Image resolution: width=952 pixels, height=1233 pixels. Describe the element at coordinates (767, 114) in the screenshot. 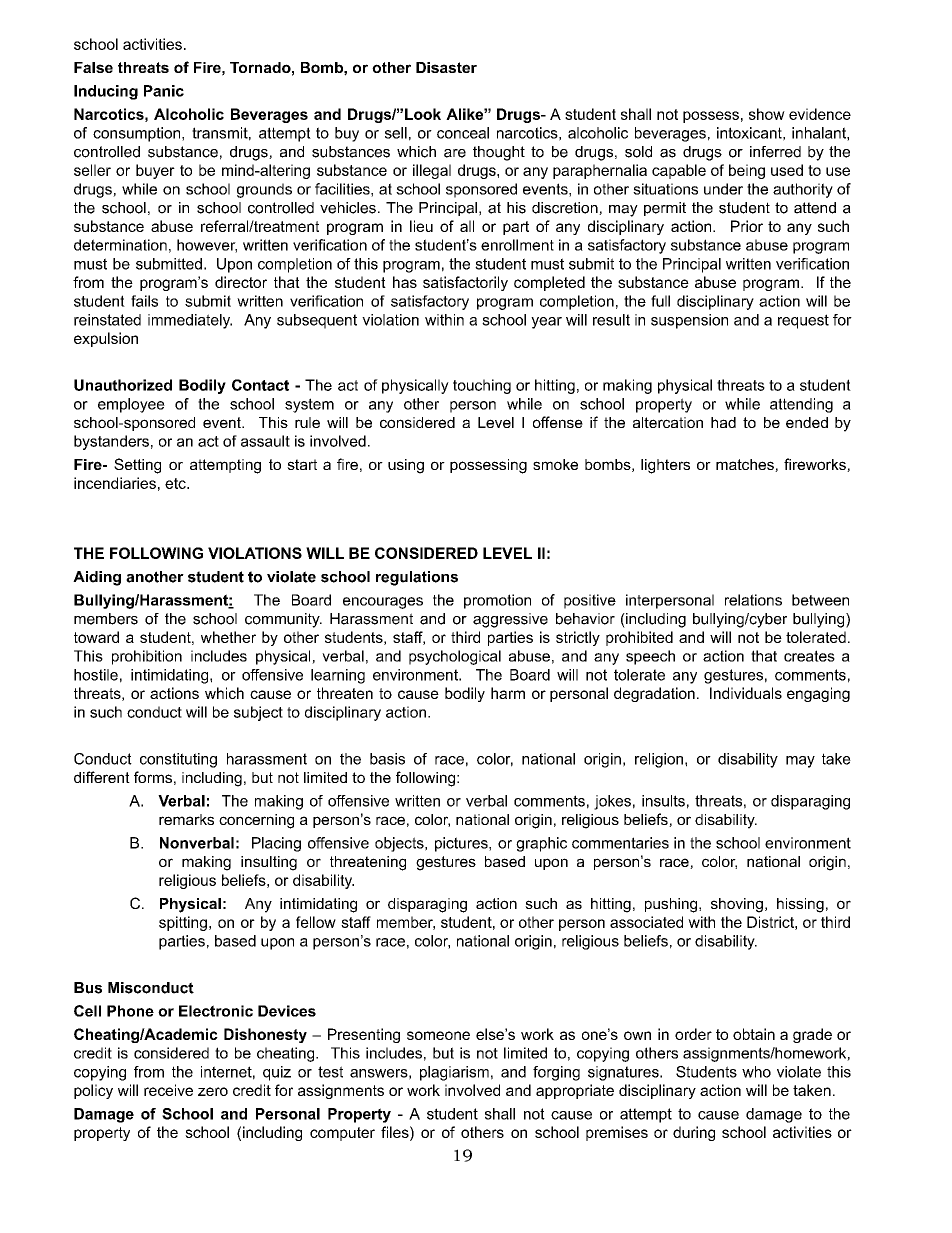

I see `show` at that location.
